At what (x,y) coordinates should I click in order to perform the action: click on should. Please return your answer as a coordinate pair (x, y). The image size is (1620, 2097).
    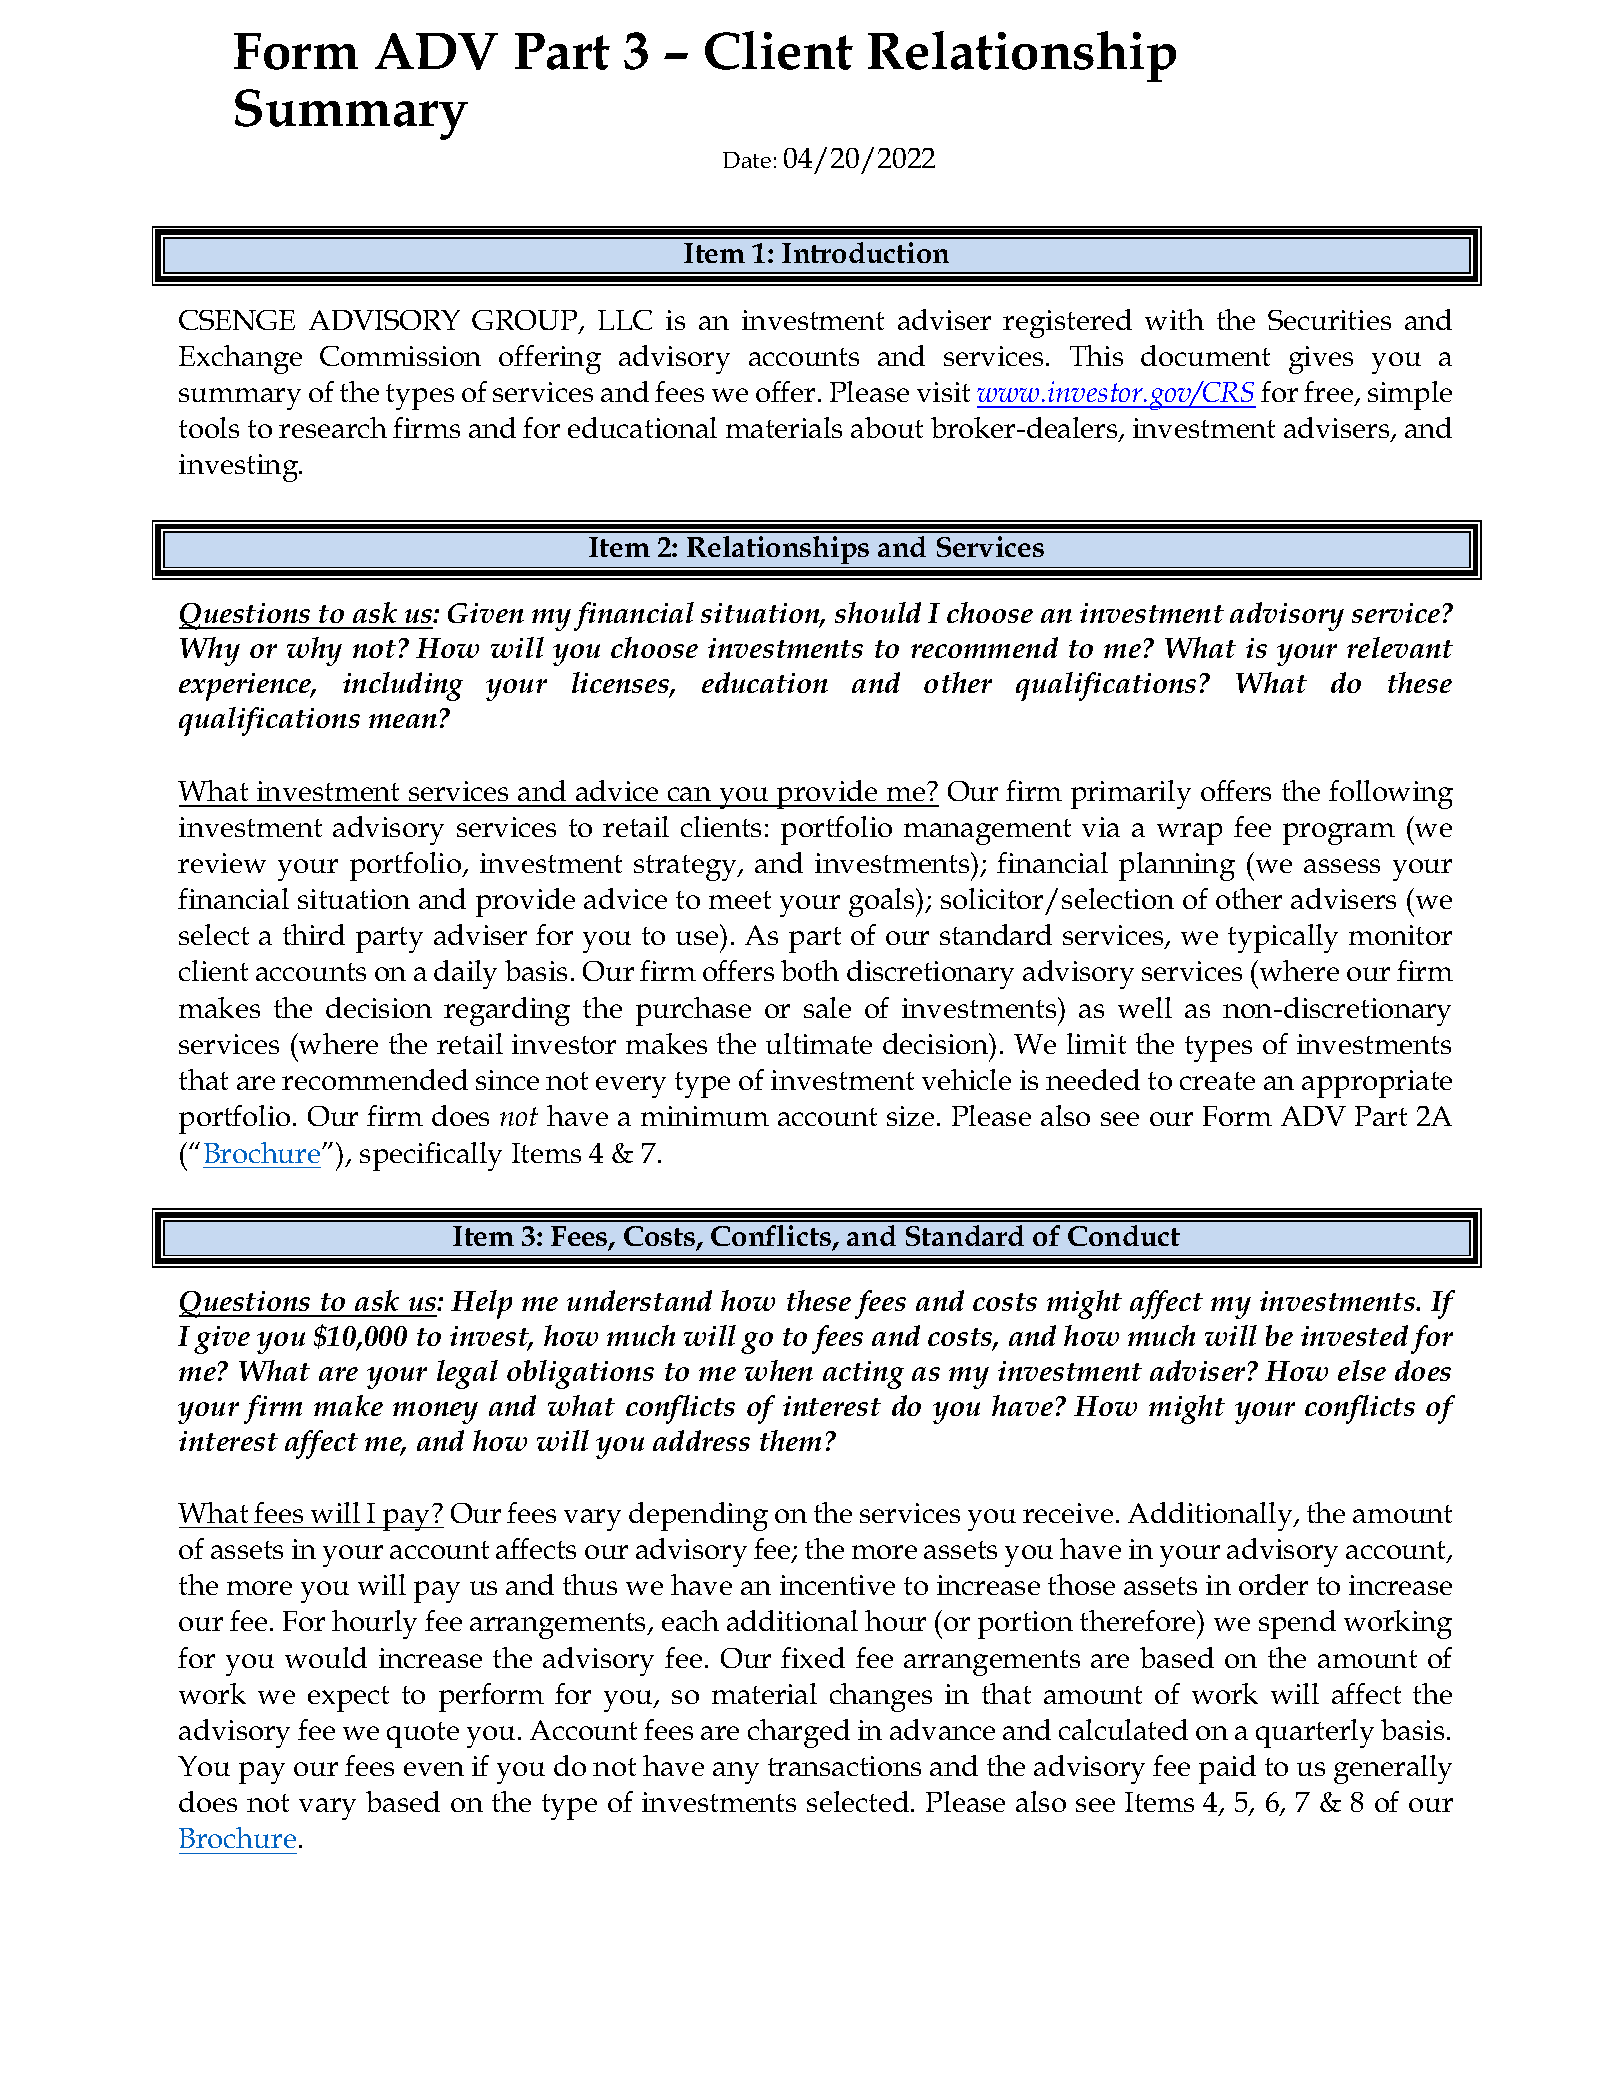
    Looking at the image, I should click on (878, 612).
